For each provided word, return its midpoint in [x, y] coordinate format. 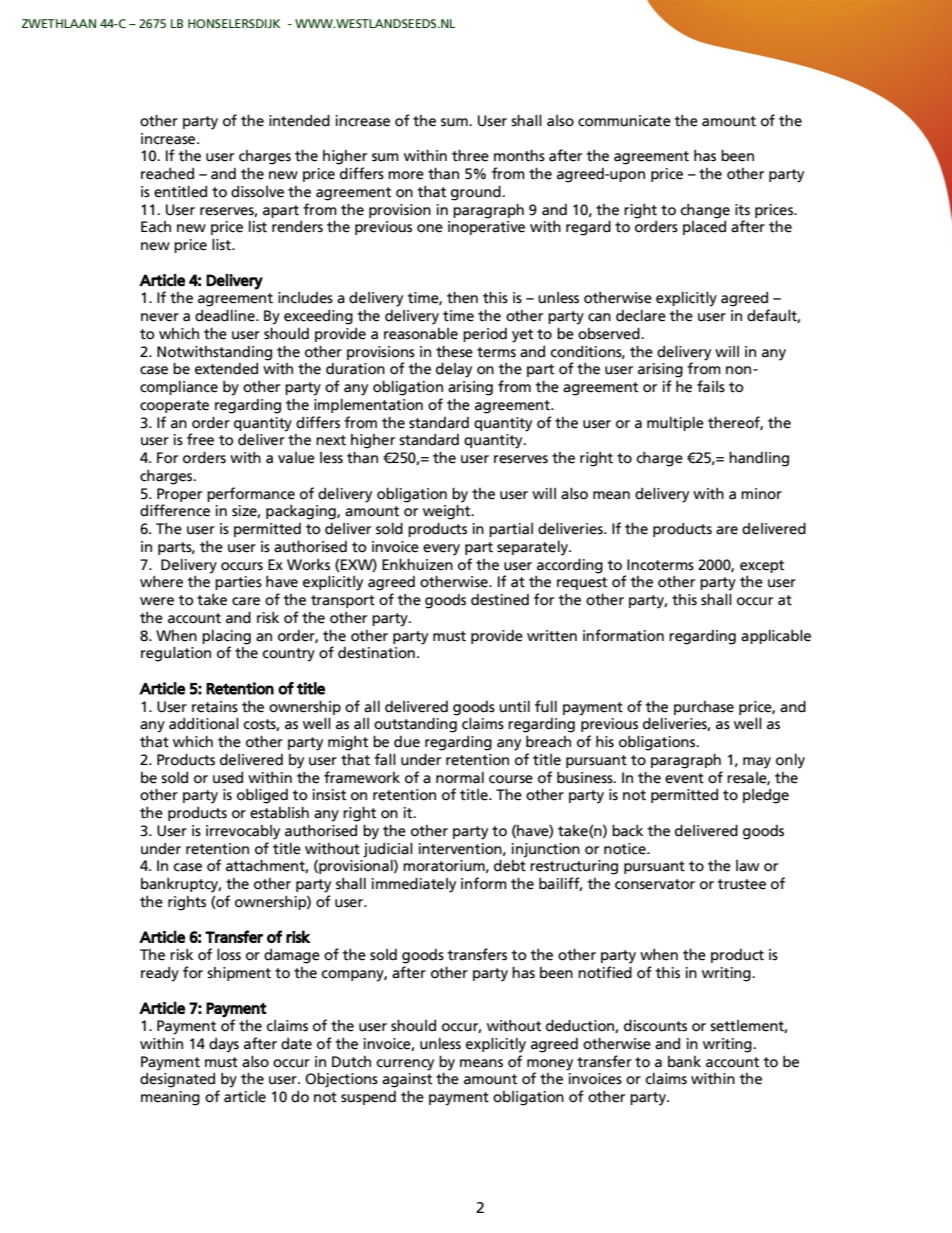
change [705, 211]
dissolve [257, 191]
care [246, 601]
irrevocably [243, 832]
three [470, 155]
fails [711, 386]
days [224, 1045]
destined [500, 600]
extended [226, 368]
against [407, 1080]
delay [454, 370]
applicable [776, 636]
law [747, 866]
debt [510, 865]
